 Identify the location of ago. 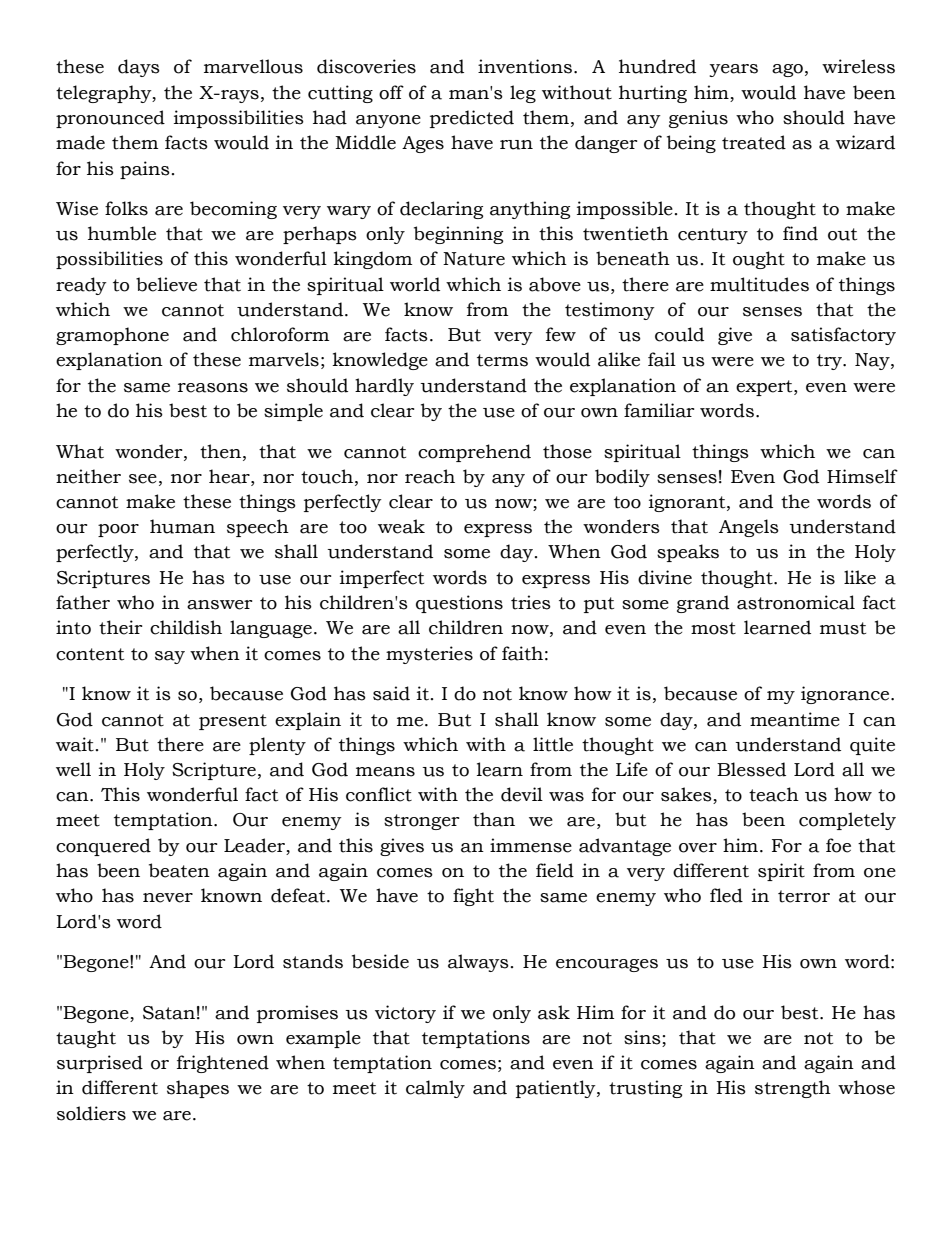
(787, 70).
